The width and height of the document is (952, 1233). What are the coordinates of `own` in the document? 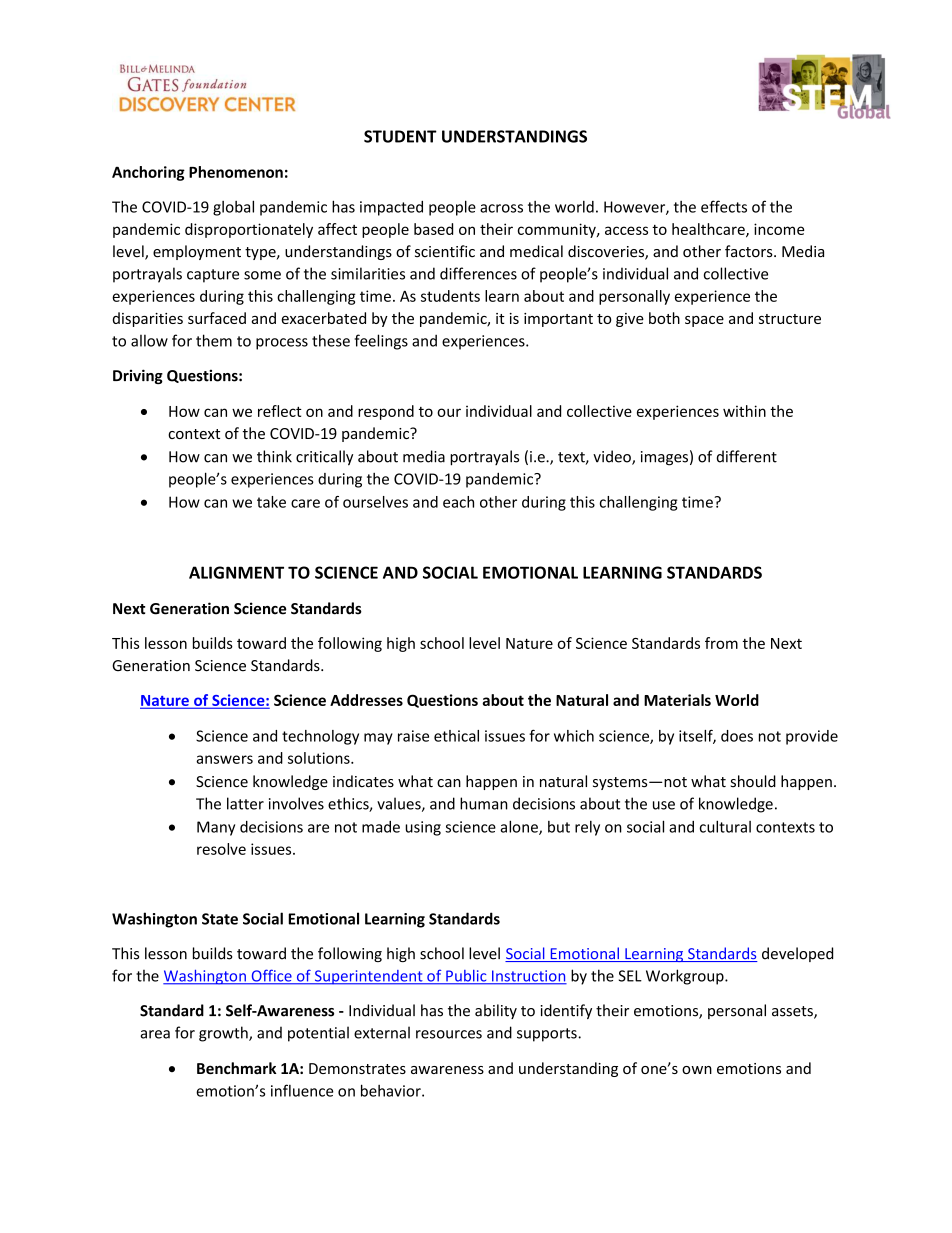 It's located at (697, 1070).
